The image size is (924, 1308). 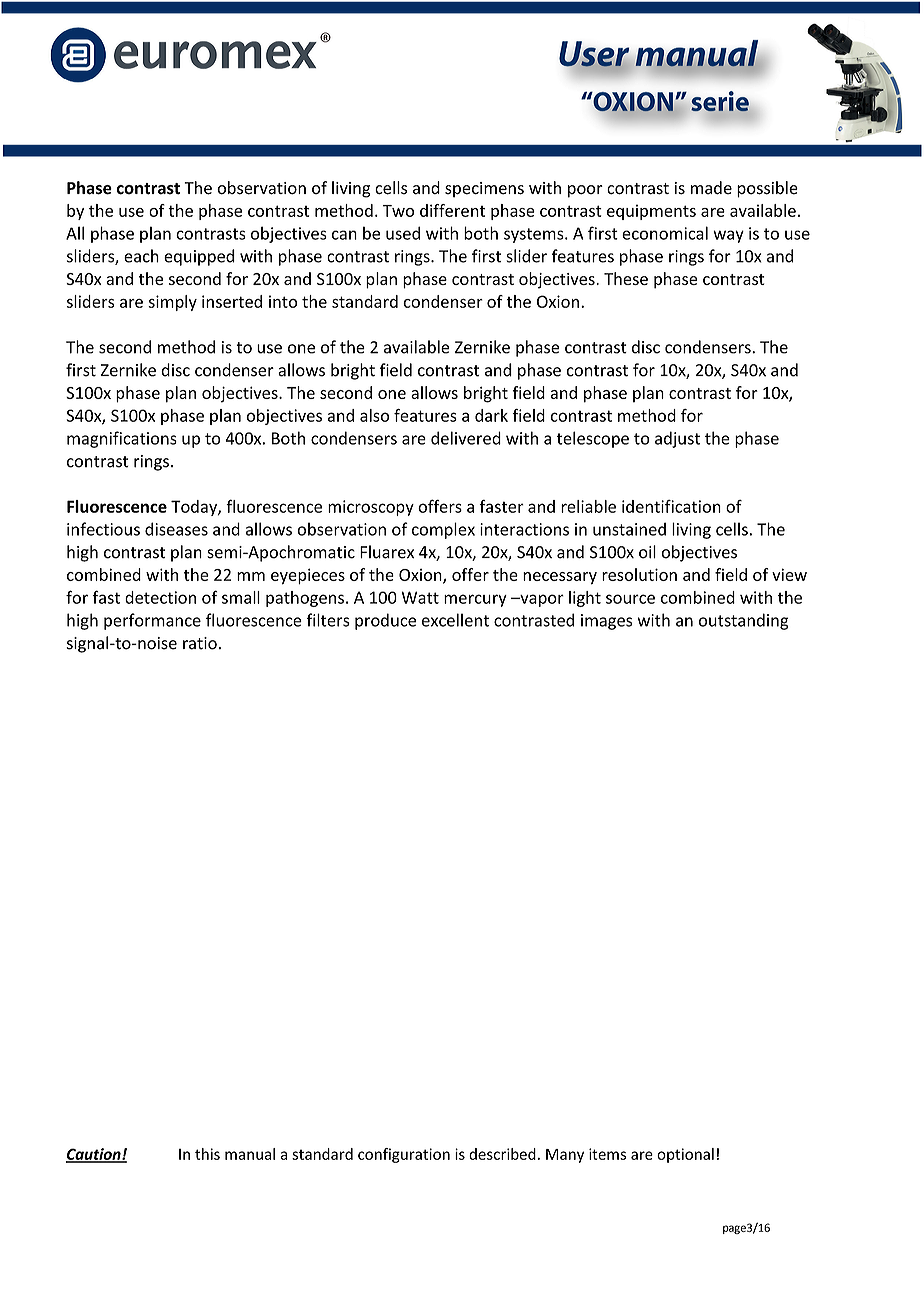 What do you see at coordinates (671, 506) in the screenshot?
I see `identification` at bounding box center [671, 506].
